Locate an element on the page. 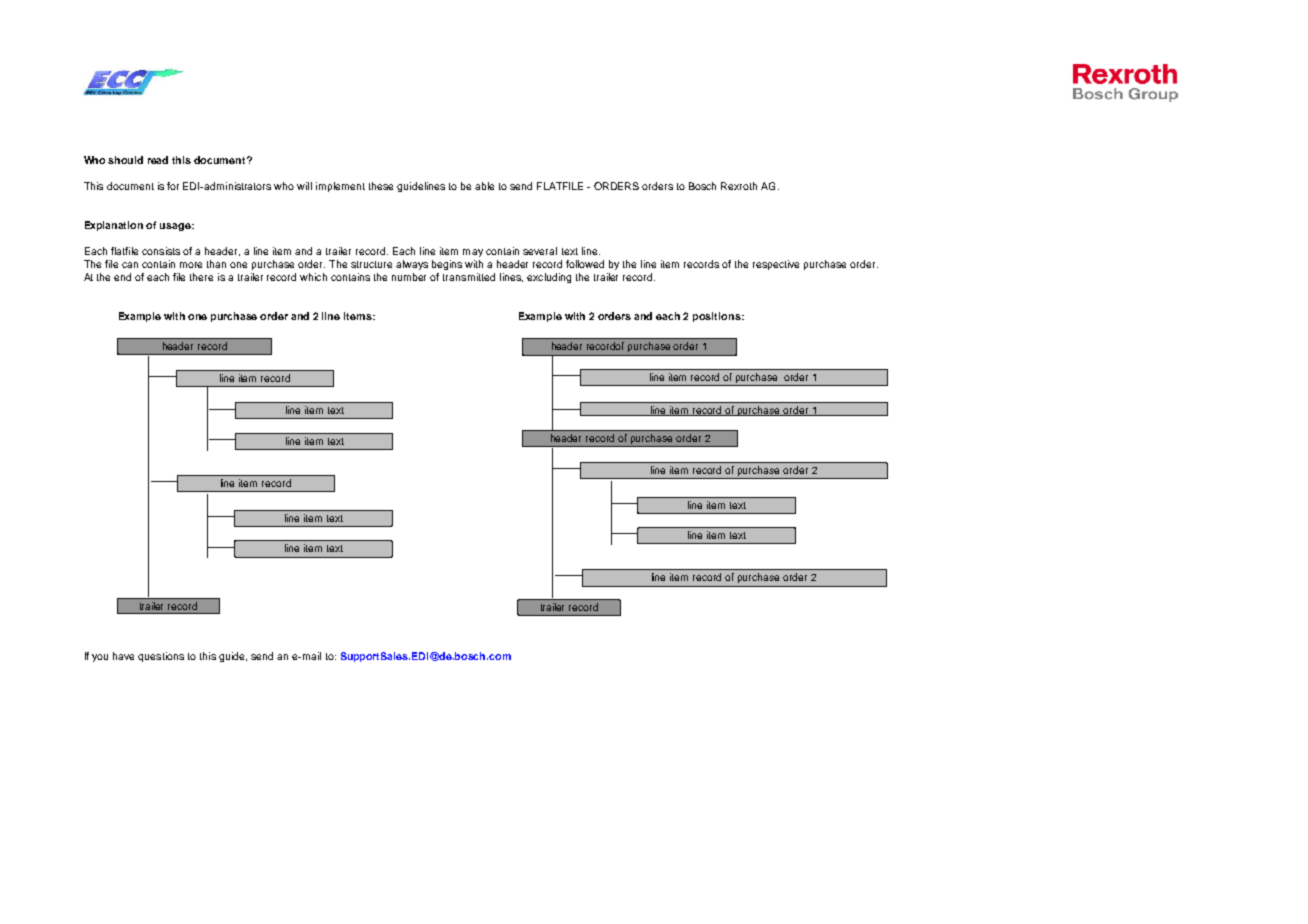  Rexroth is located at coordinates (739, 186).
